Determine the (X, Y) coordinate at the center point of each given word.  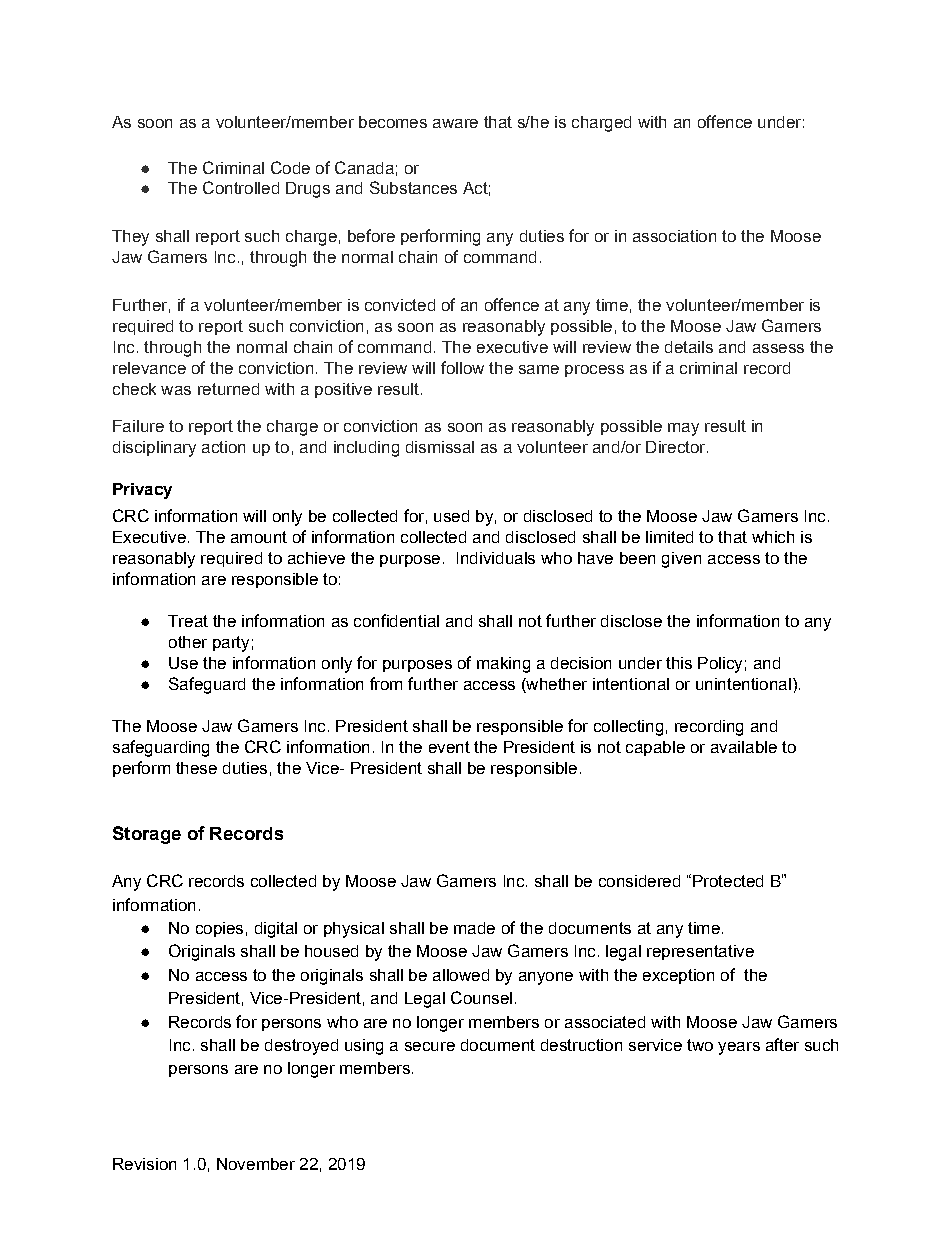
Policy (720, 665)
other (188, 642)
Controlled (241, 187)
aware (455, 123)
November (256, 1164)
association (674, 236)
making (503, 665)
